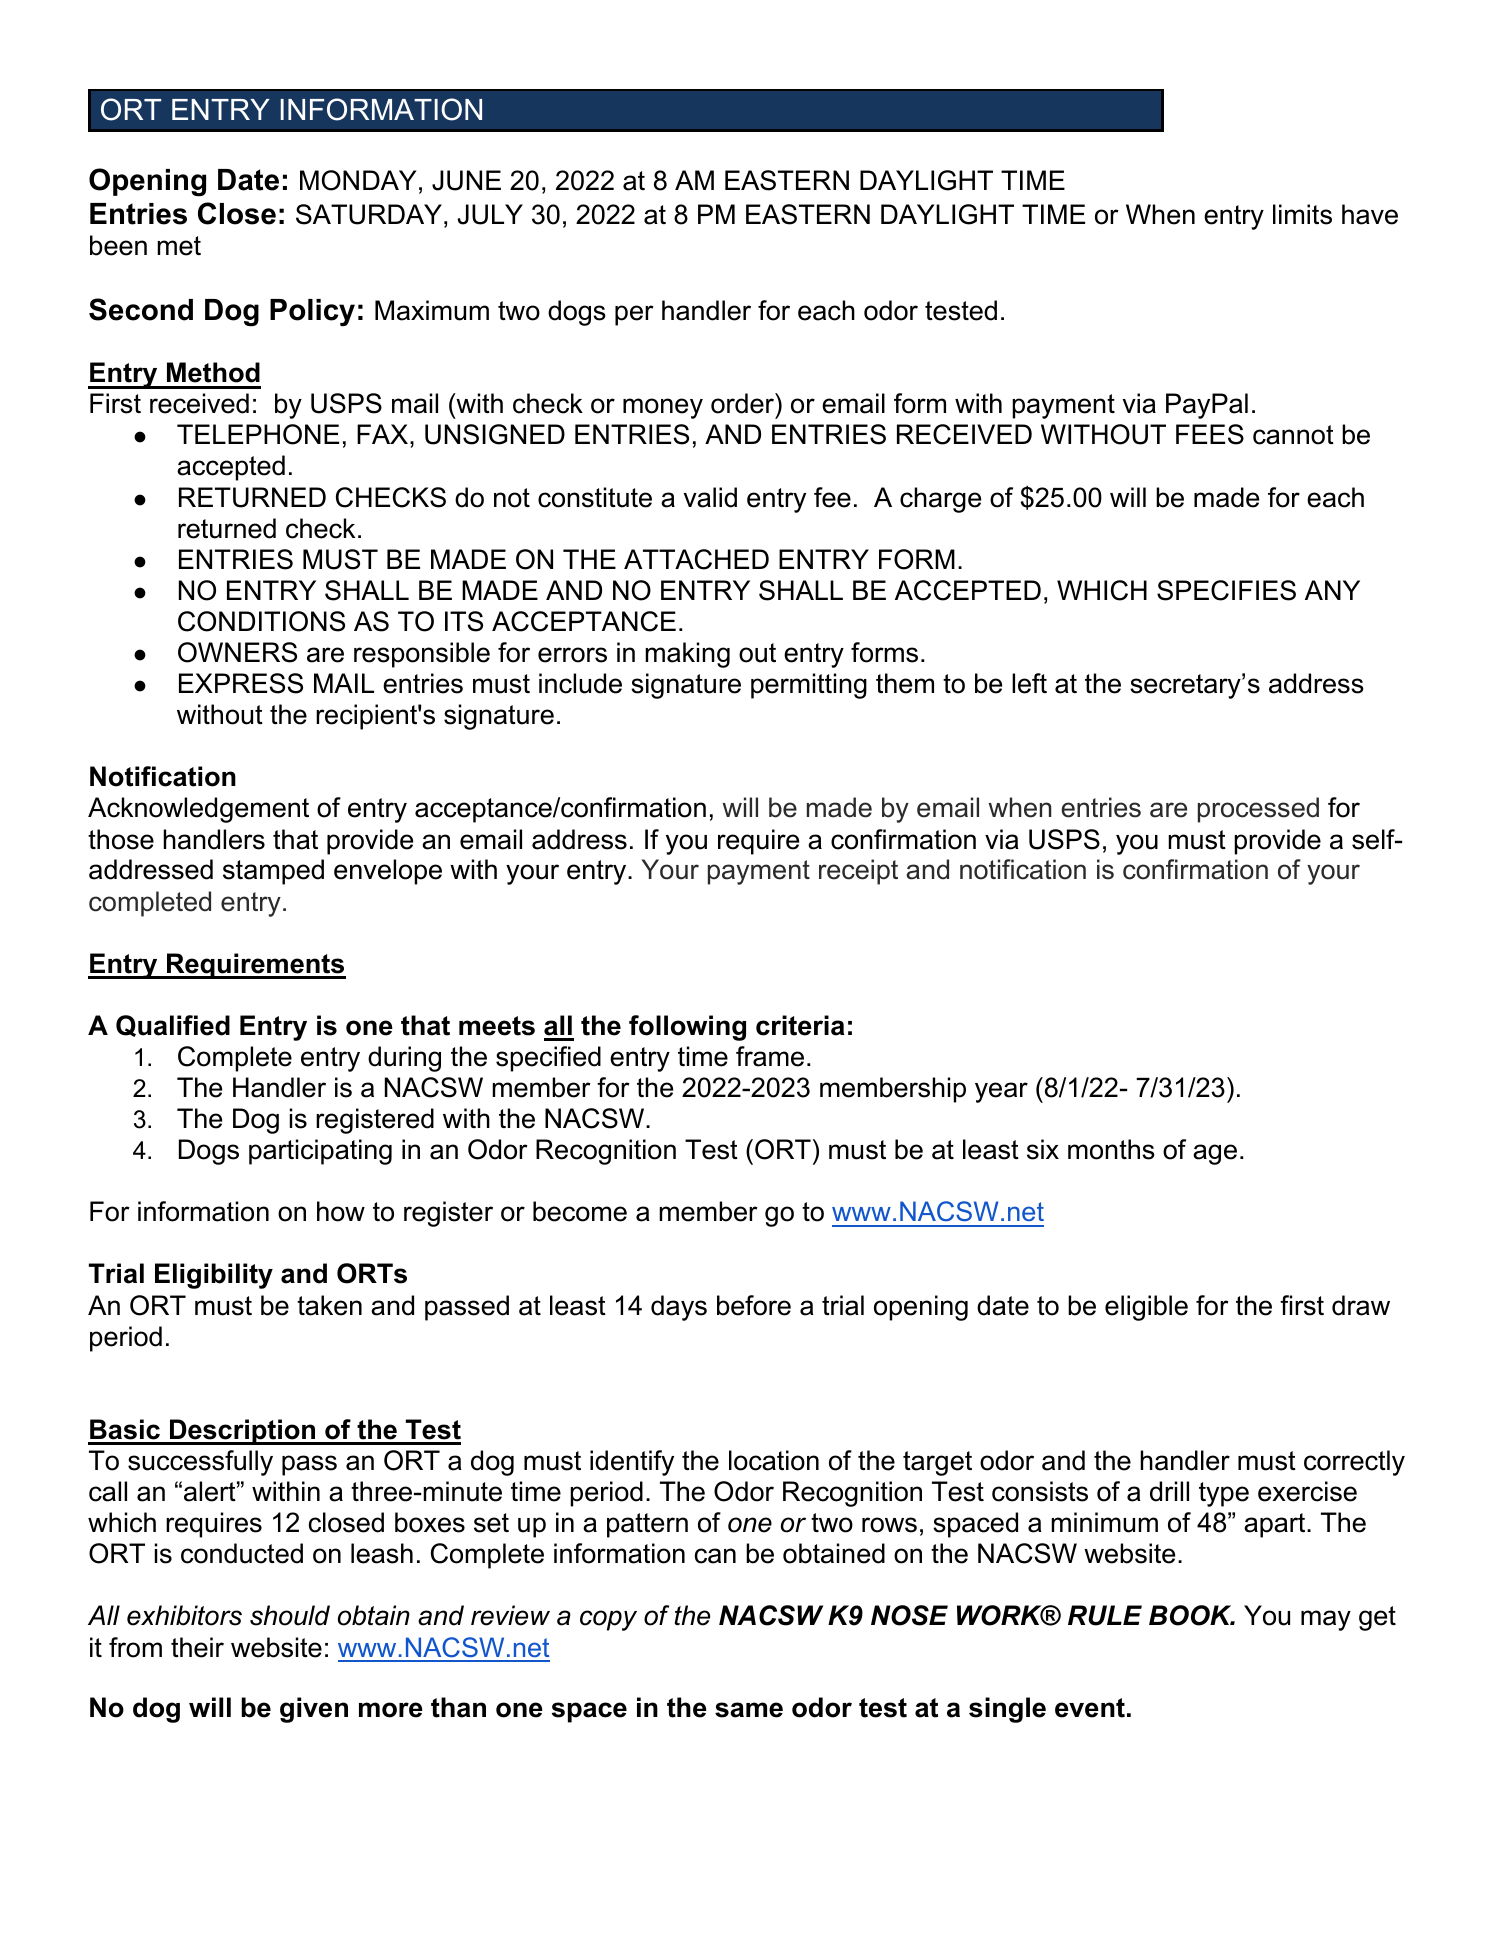 Image resolution: width=1504 pixels, height=1946 pixels. What do you see at coordinates (1146, 1308) in the screenshot?
I see `eligible` at bounding box center [1146, 1308].
